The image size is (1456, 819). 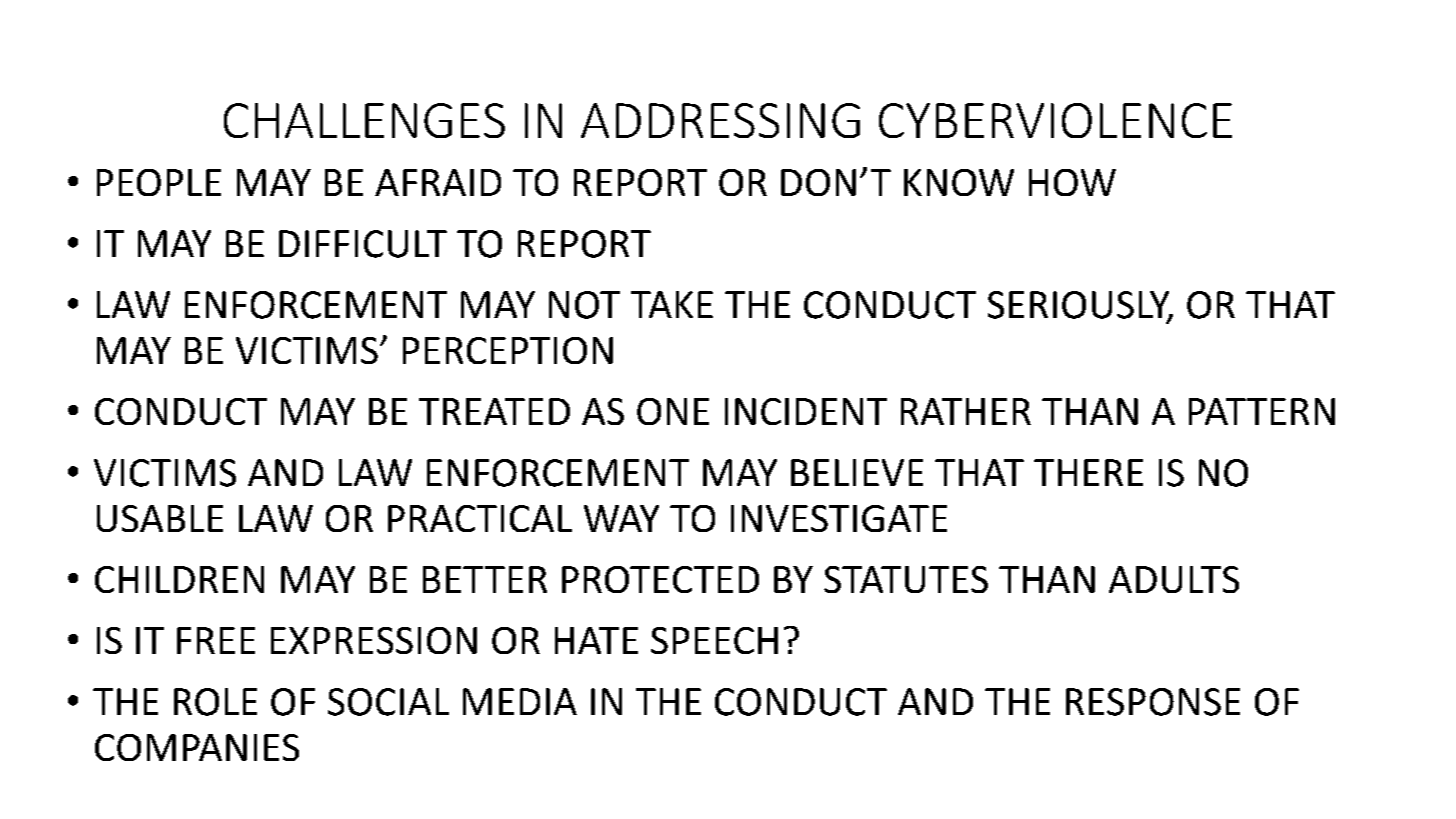 What do you see at coordinates (621, 518) in the screenshot?
I see `WAY` at bounding box center [621, 518].
